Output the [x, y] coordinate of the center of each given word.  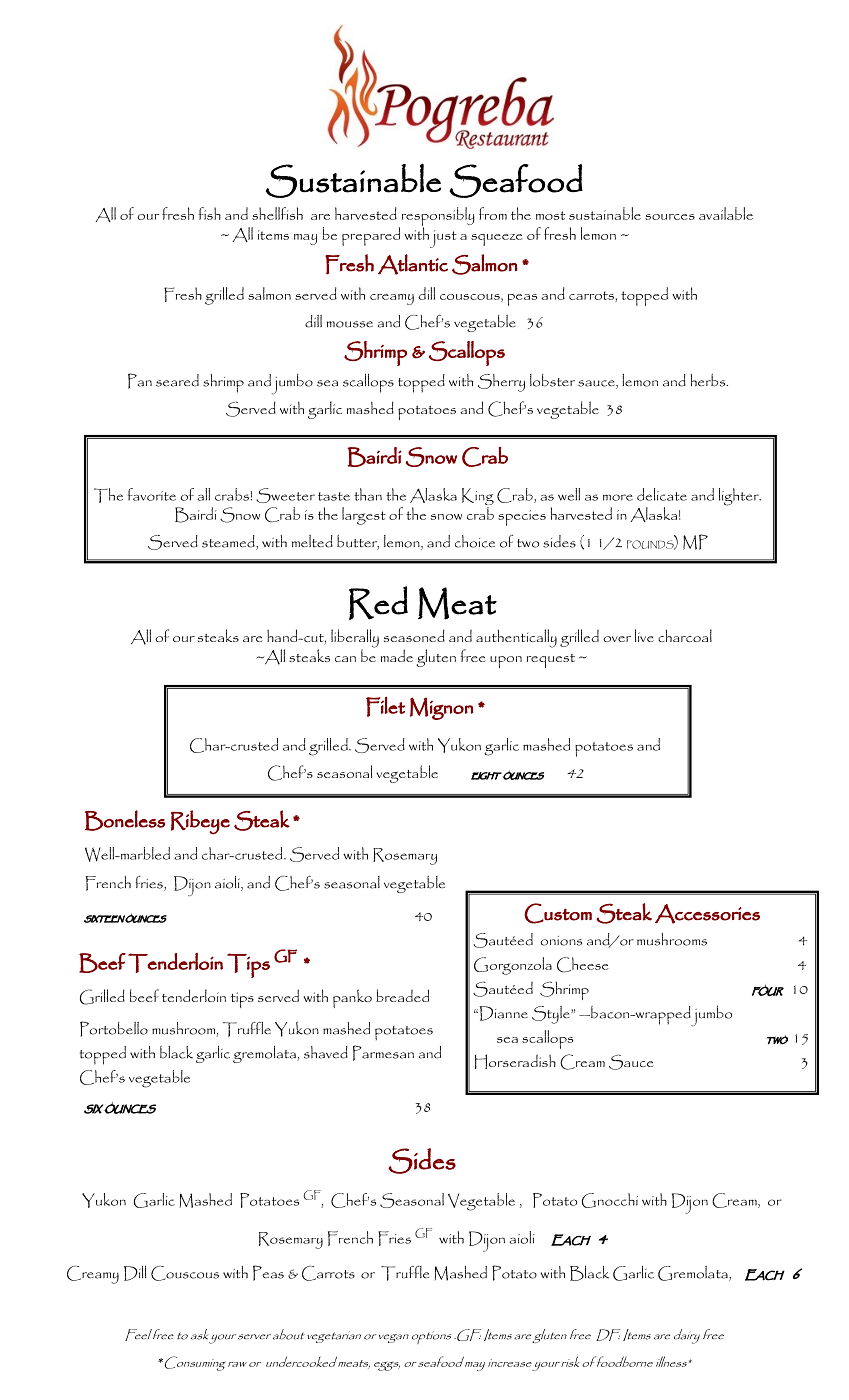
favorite [152, 494]
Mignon [441, 708]
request [551, 661]
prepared [371, 236]
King [478, 498]
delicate [662, 494]
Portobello [114, 1029]
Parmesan [383, 1053]
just [443, 239]
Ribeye [200, 822]
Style [552, 1015]
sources [670, 217]
